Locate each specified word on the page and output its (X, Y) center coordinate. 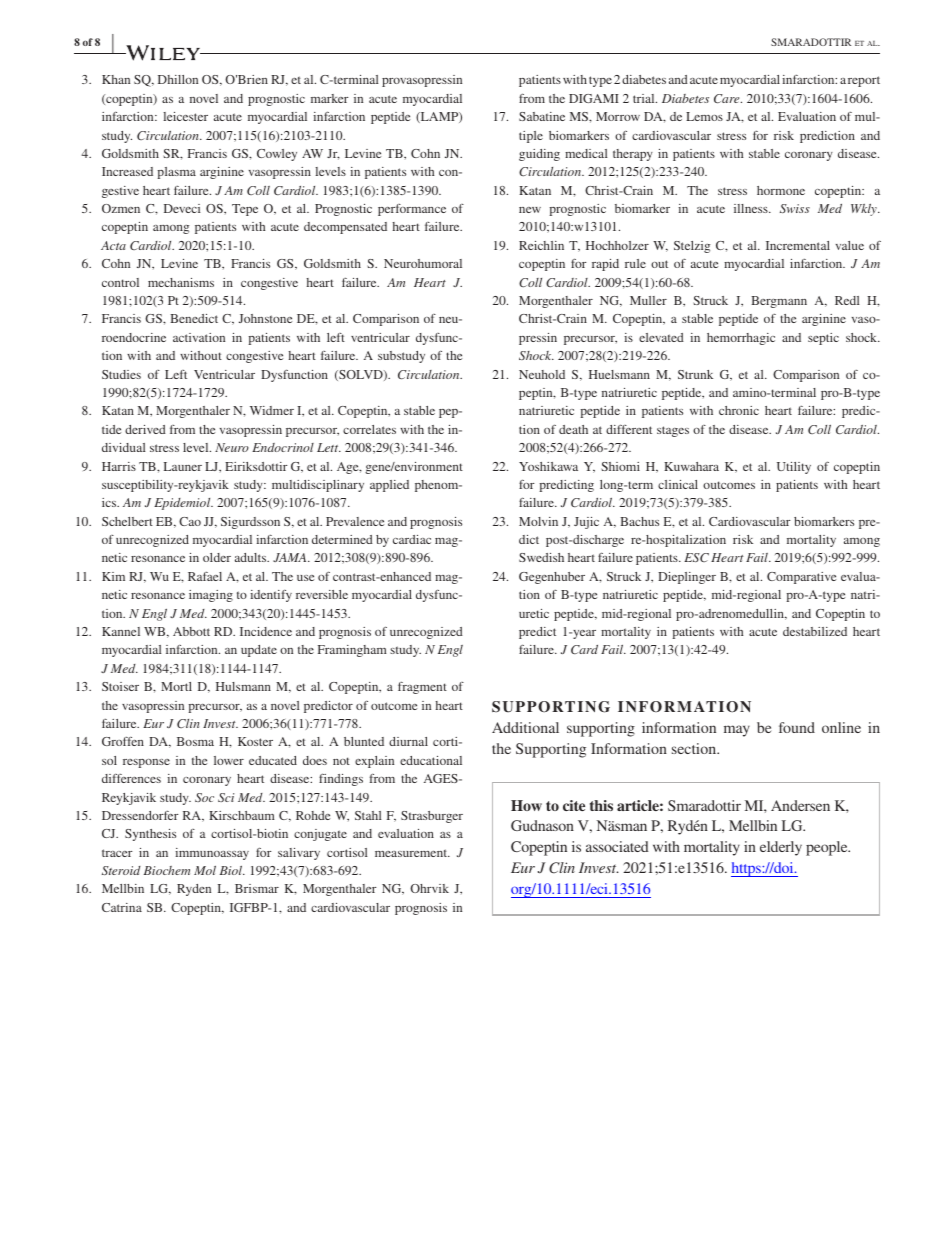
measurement (412, 853)
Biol (232, 870)
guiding (539, 155)
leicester (185, 116)
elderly (781, 848)
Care (728, 98)
